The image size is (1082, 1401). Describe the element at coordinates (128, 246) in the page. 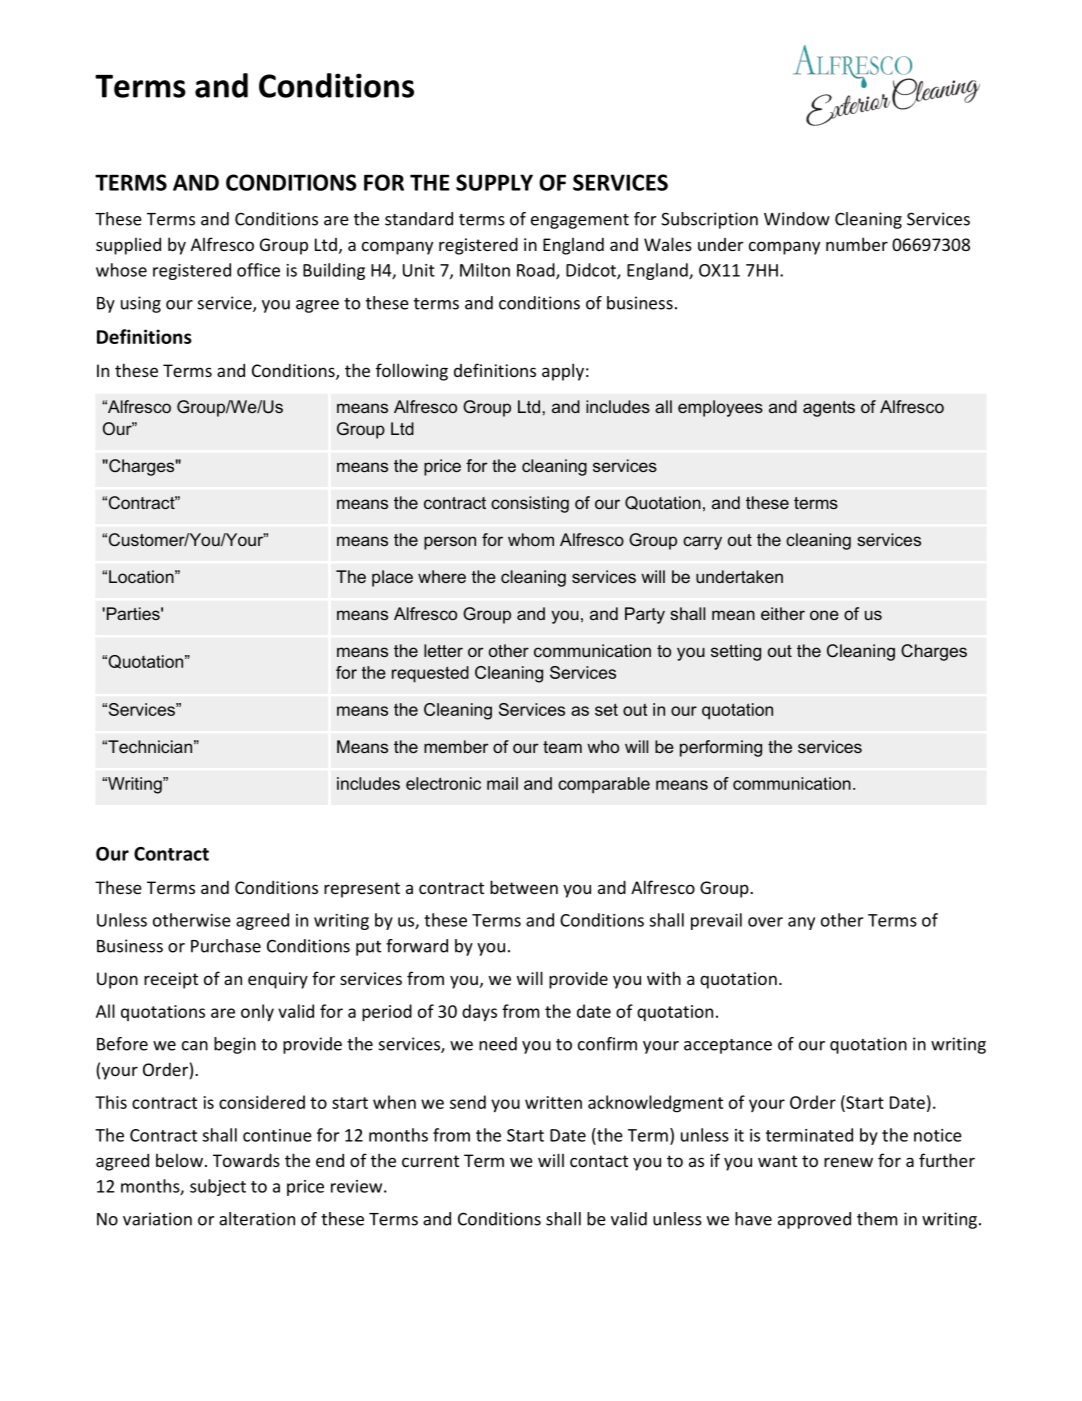

I see `supplied` at that location.
